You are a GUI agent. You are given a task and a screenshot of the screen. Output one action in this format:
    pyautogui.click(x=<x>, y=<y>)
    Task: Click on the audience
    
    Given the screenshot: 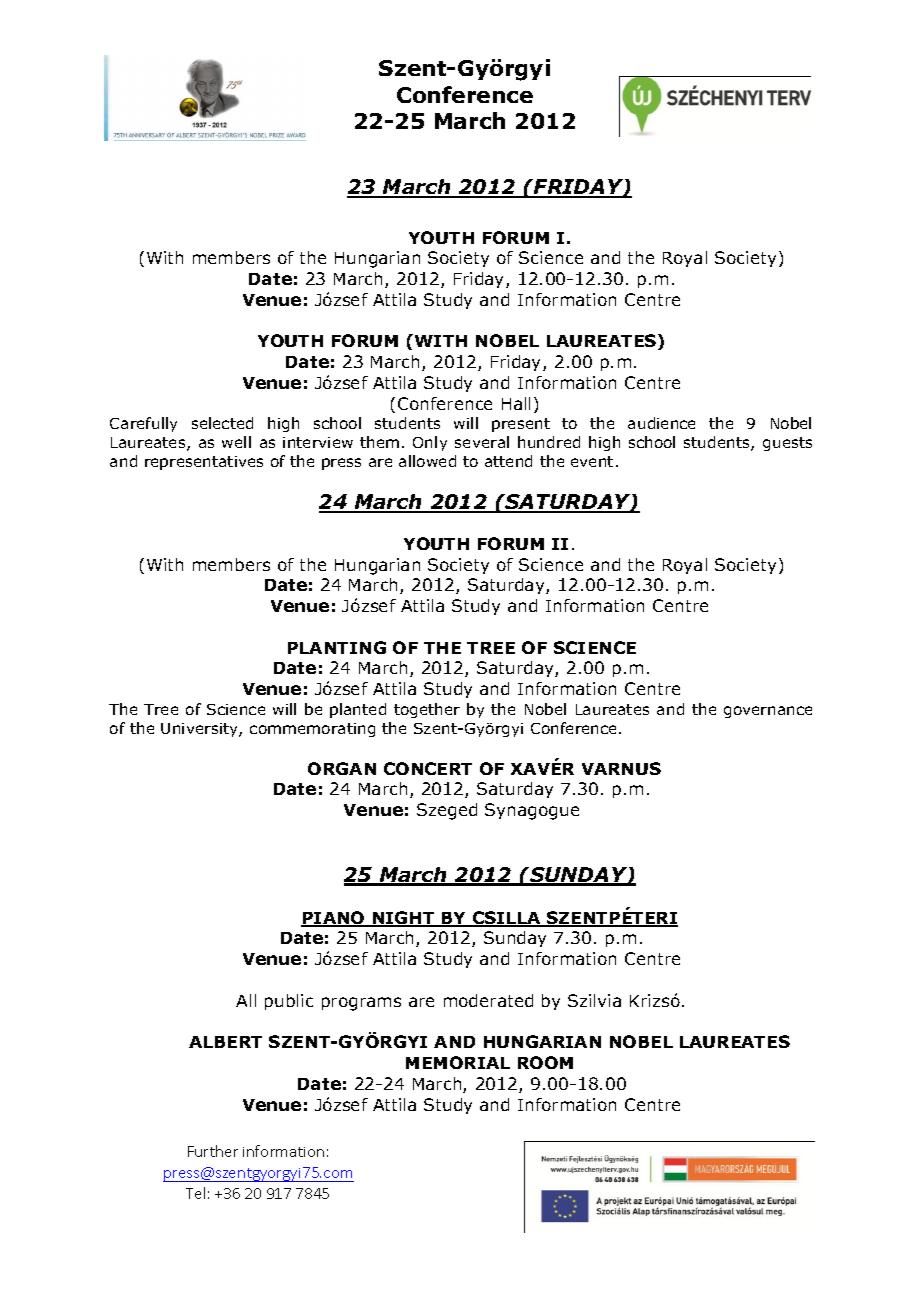 What is the action you would take?
    pyautogui.click(x=661, y=423)
